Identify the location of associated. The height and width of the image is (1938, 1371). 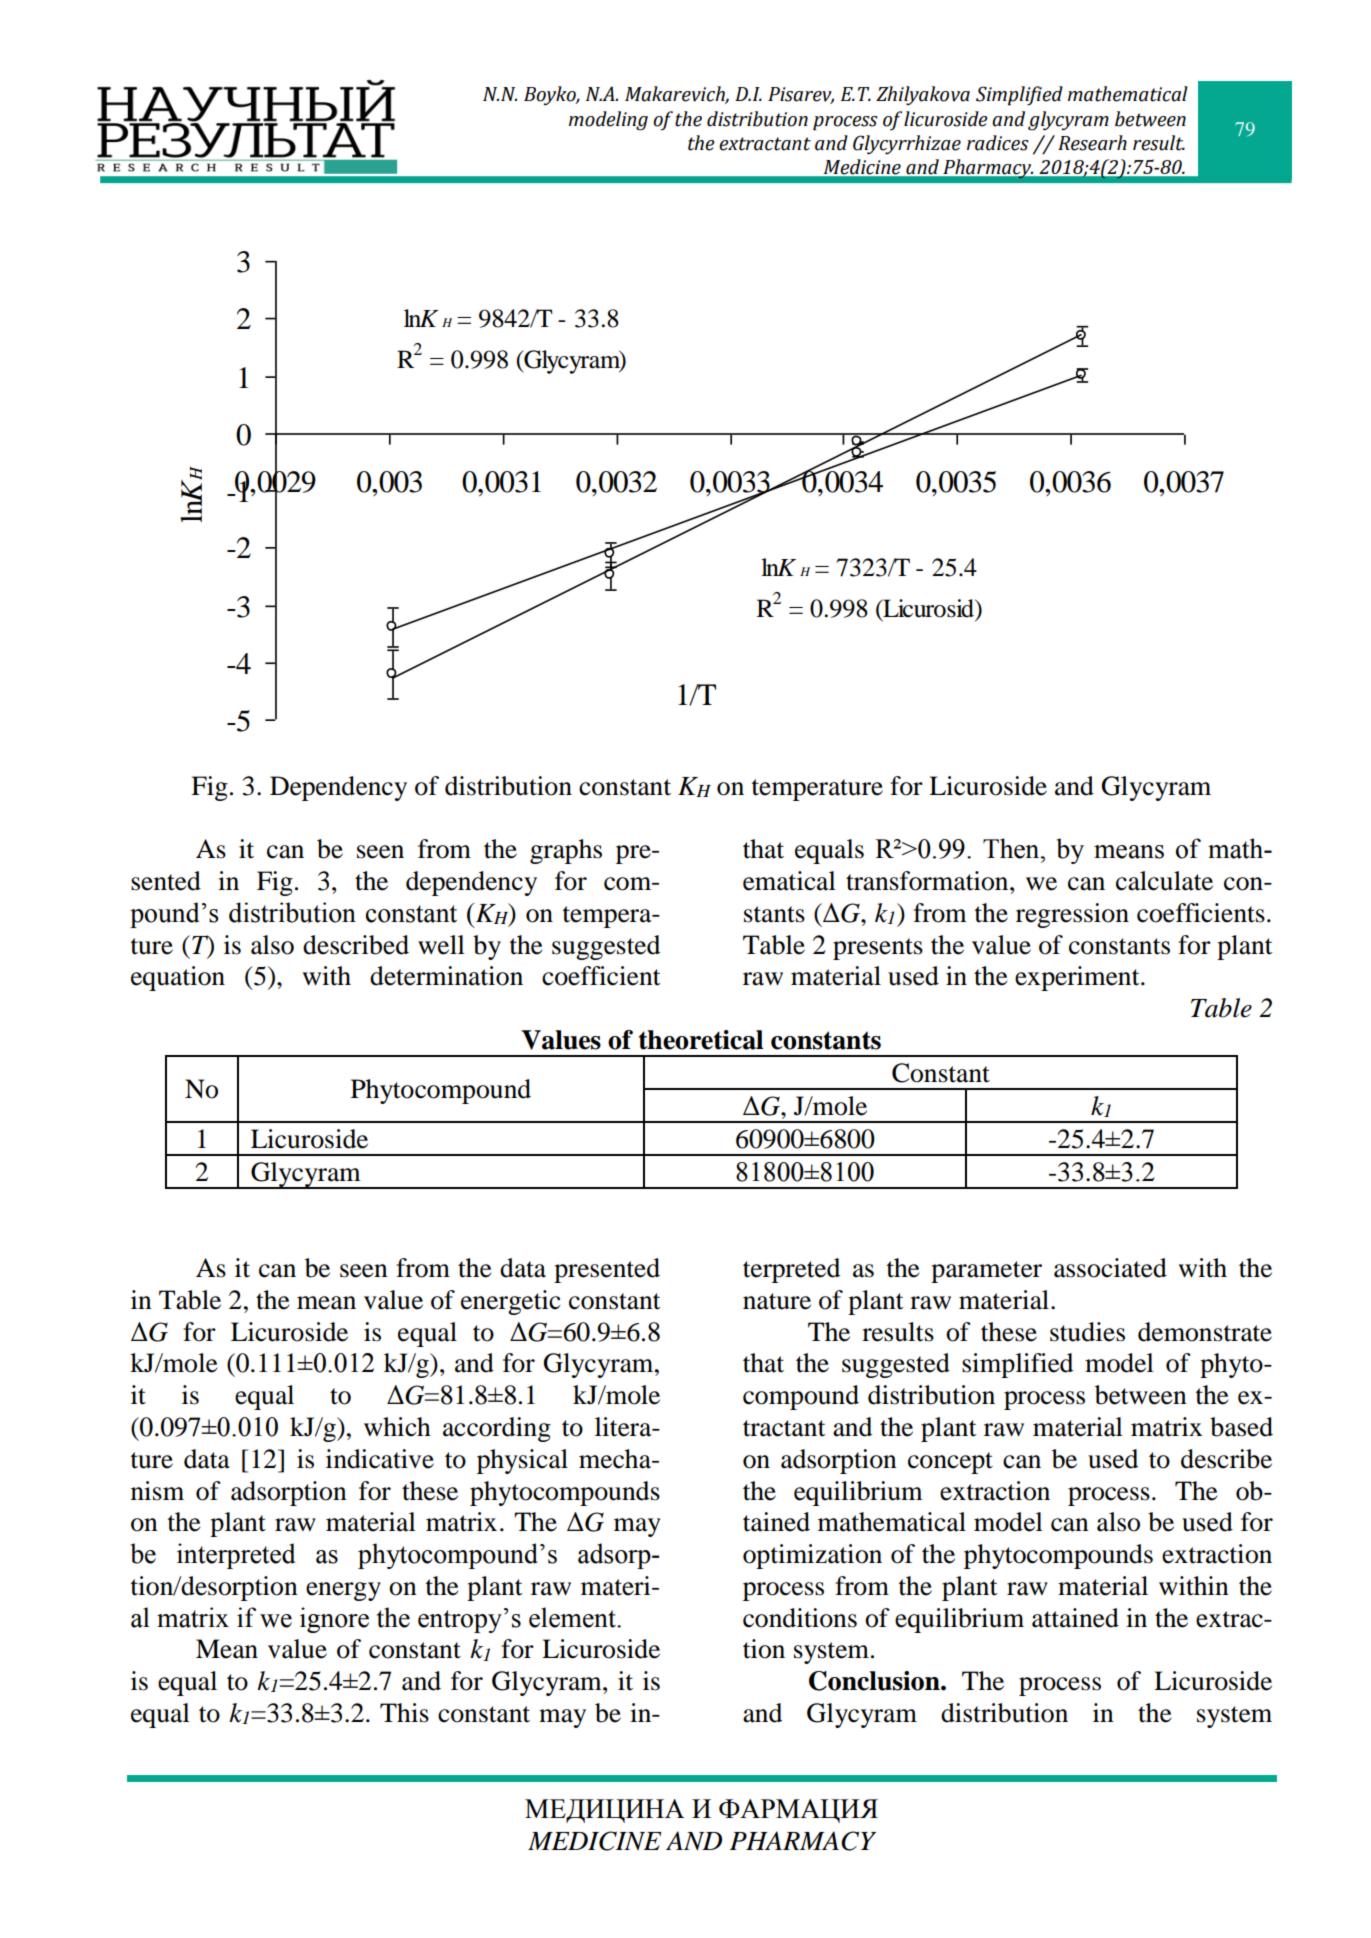
(1110, 1268).
